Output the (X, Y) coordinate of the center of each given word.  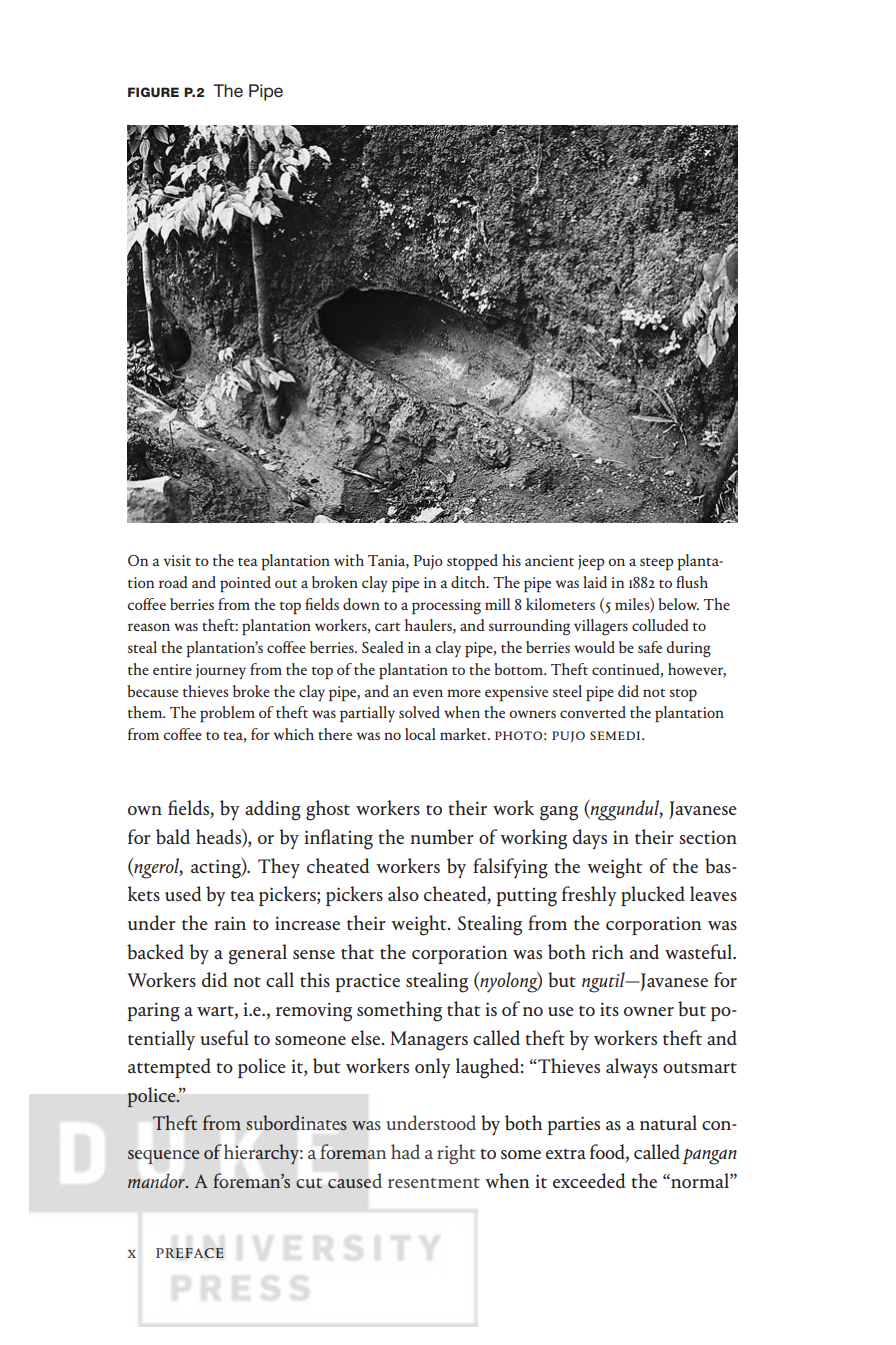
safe (650, 647)
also (403, 893)
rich (608, 951)
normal (700, 1180)
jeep (591, 562)
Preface (190, 1253)
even (428, 693)
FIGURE (153, 92)
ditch (469, 582)
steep (657, 564)
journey (221, 671)
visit (177, 560)
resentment (434, 1183)
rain (230, 923)
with (349, 560)
